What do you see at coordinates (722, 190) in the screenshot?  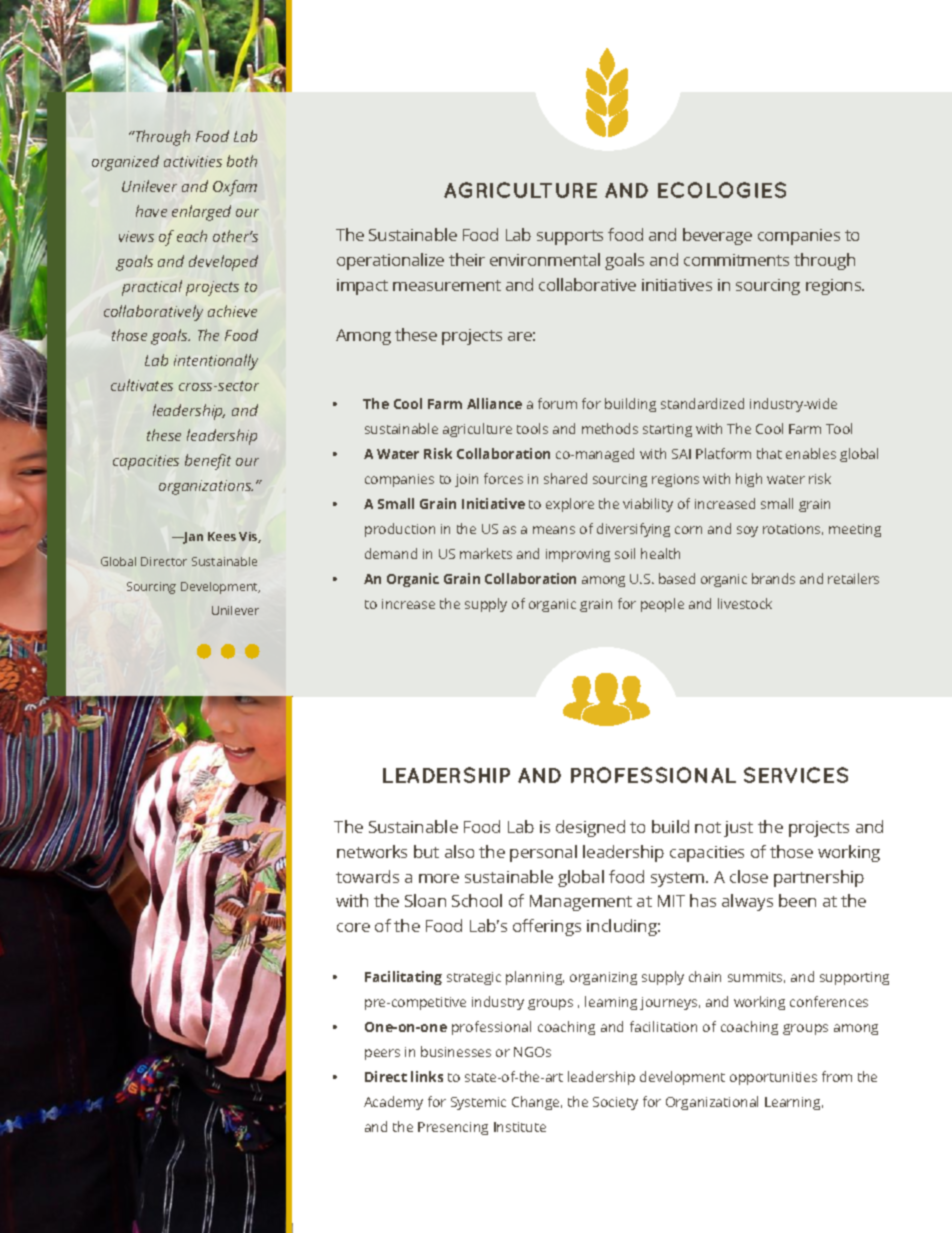 I see `ECOLOGIES` at bounding box center [722, 190].
